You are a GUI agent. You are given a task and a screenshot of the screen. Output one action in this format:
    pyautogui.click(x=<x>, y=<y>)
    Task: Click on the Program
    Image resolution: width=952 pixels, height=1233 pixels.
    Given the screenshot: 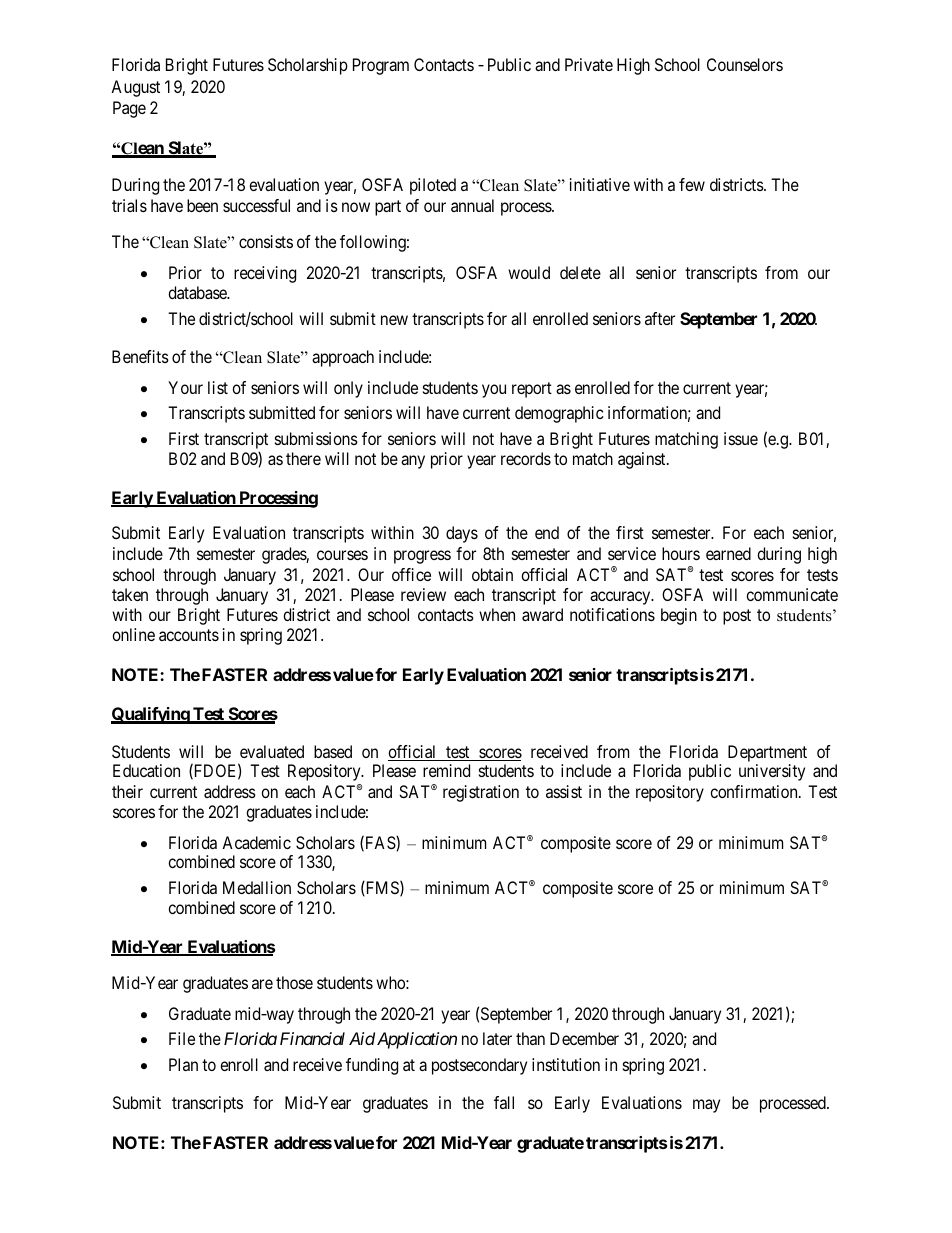 What is the action you would take?
    pyautogui.click(x=381, y=66)
